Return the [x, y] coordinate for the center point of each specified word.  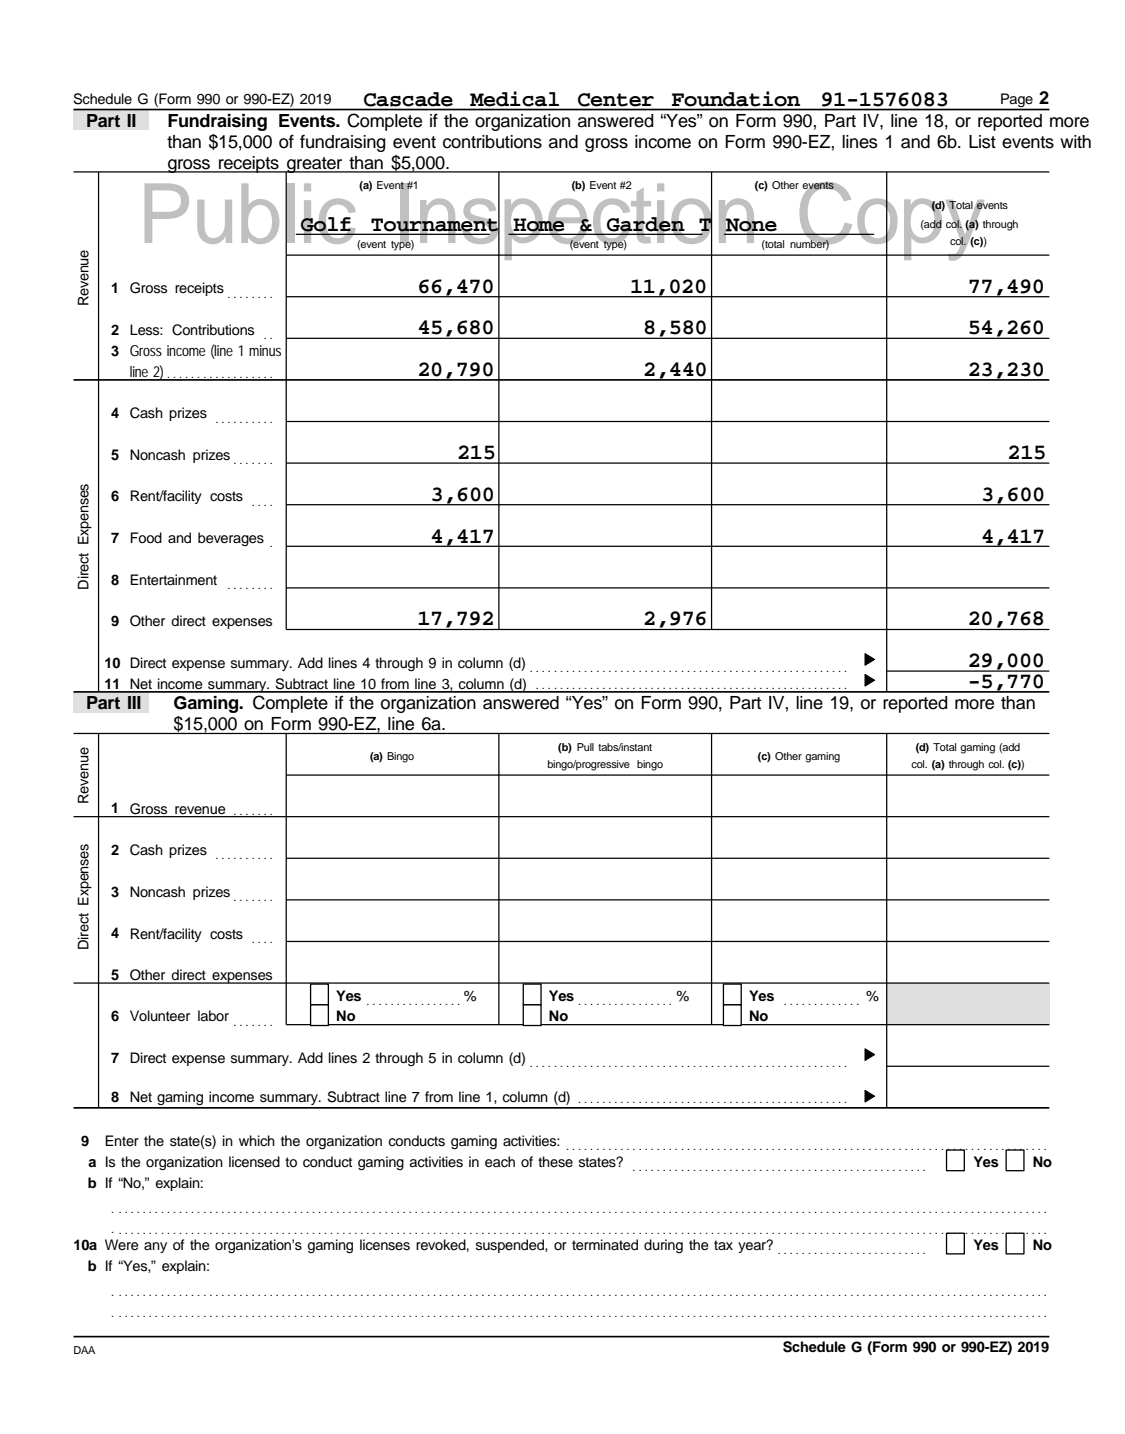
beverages [231, 539]
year [753, 1246]
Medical [514, 98]
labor [213, 1015]
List [982, 142]
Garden [646, 225]
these [555, 1162]
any [155, 1247]
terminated [605, 1245]
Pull [585, 747]
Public [251, 214]
